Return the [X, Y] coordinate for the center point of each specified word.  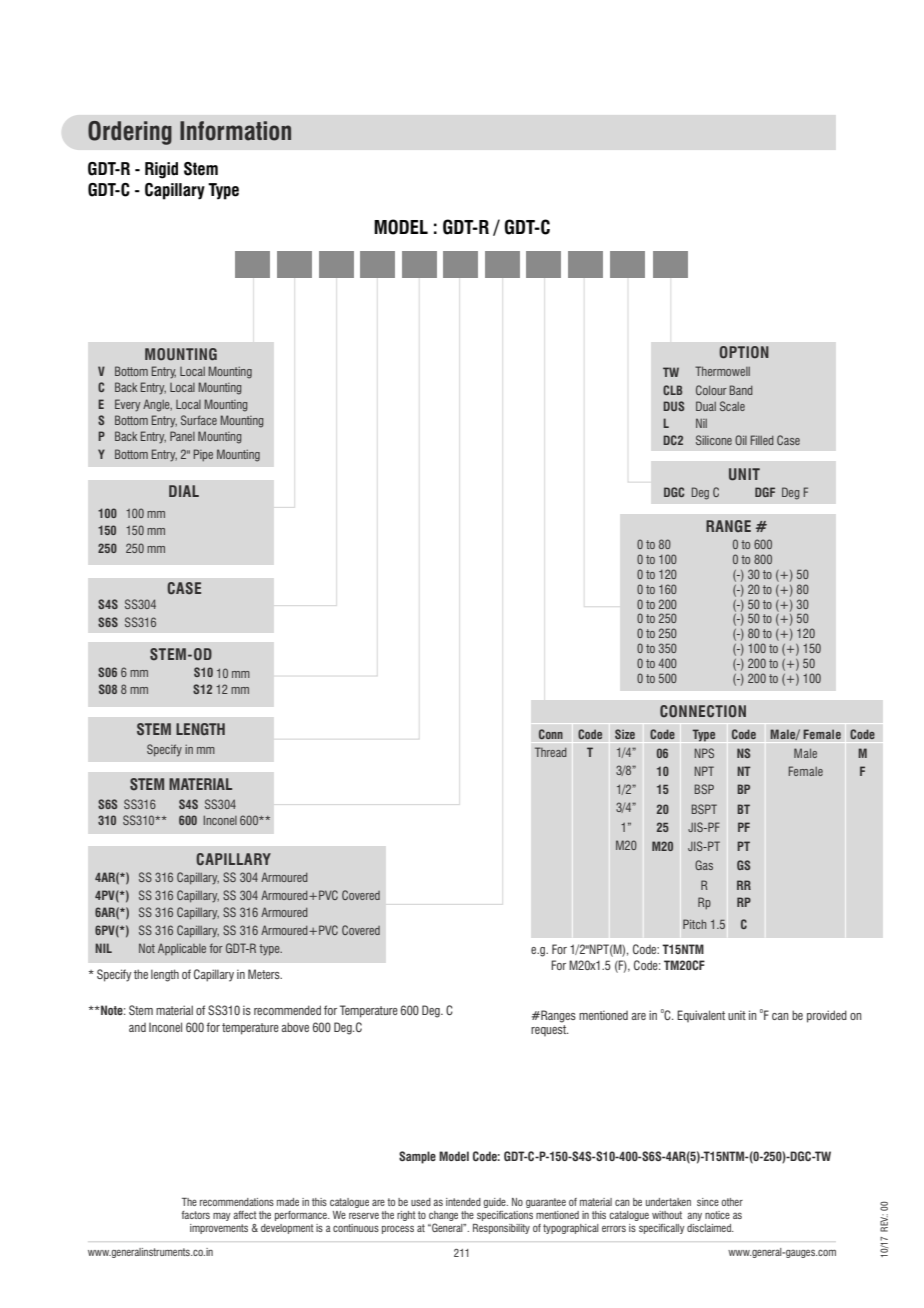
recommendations [237, 1202]
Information [235, 131]
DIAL [184, 491]
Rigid [161, 170]
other [732, 1202]
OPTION [744, 352]
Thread [551, 752]
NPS [704, 753]
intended [463, 1202]
